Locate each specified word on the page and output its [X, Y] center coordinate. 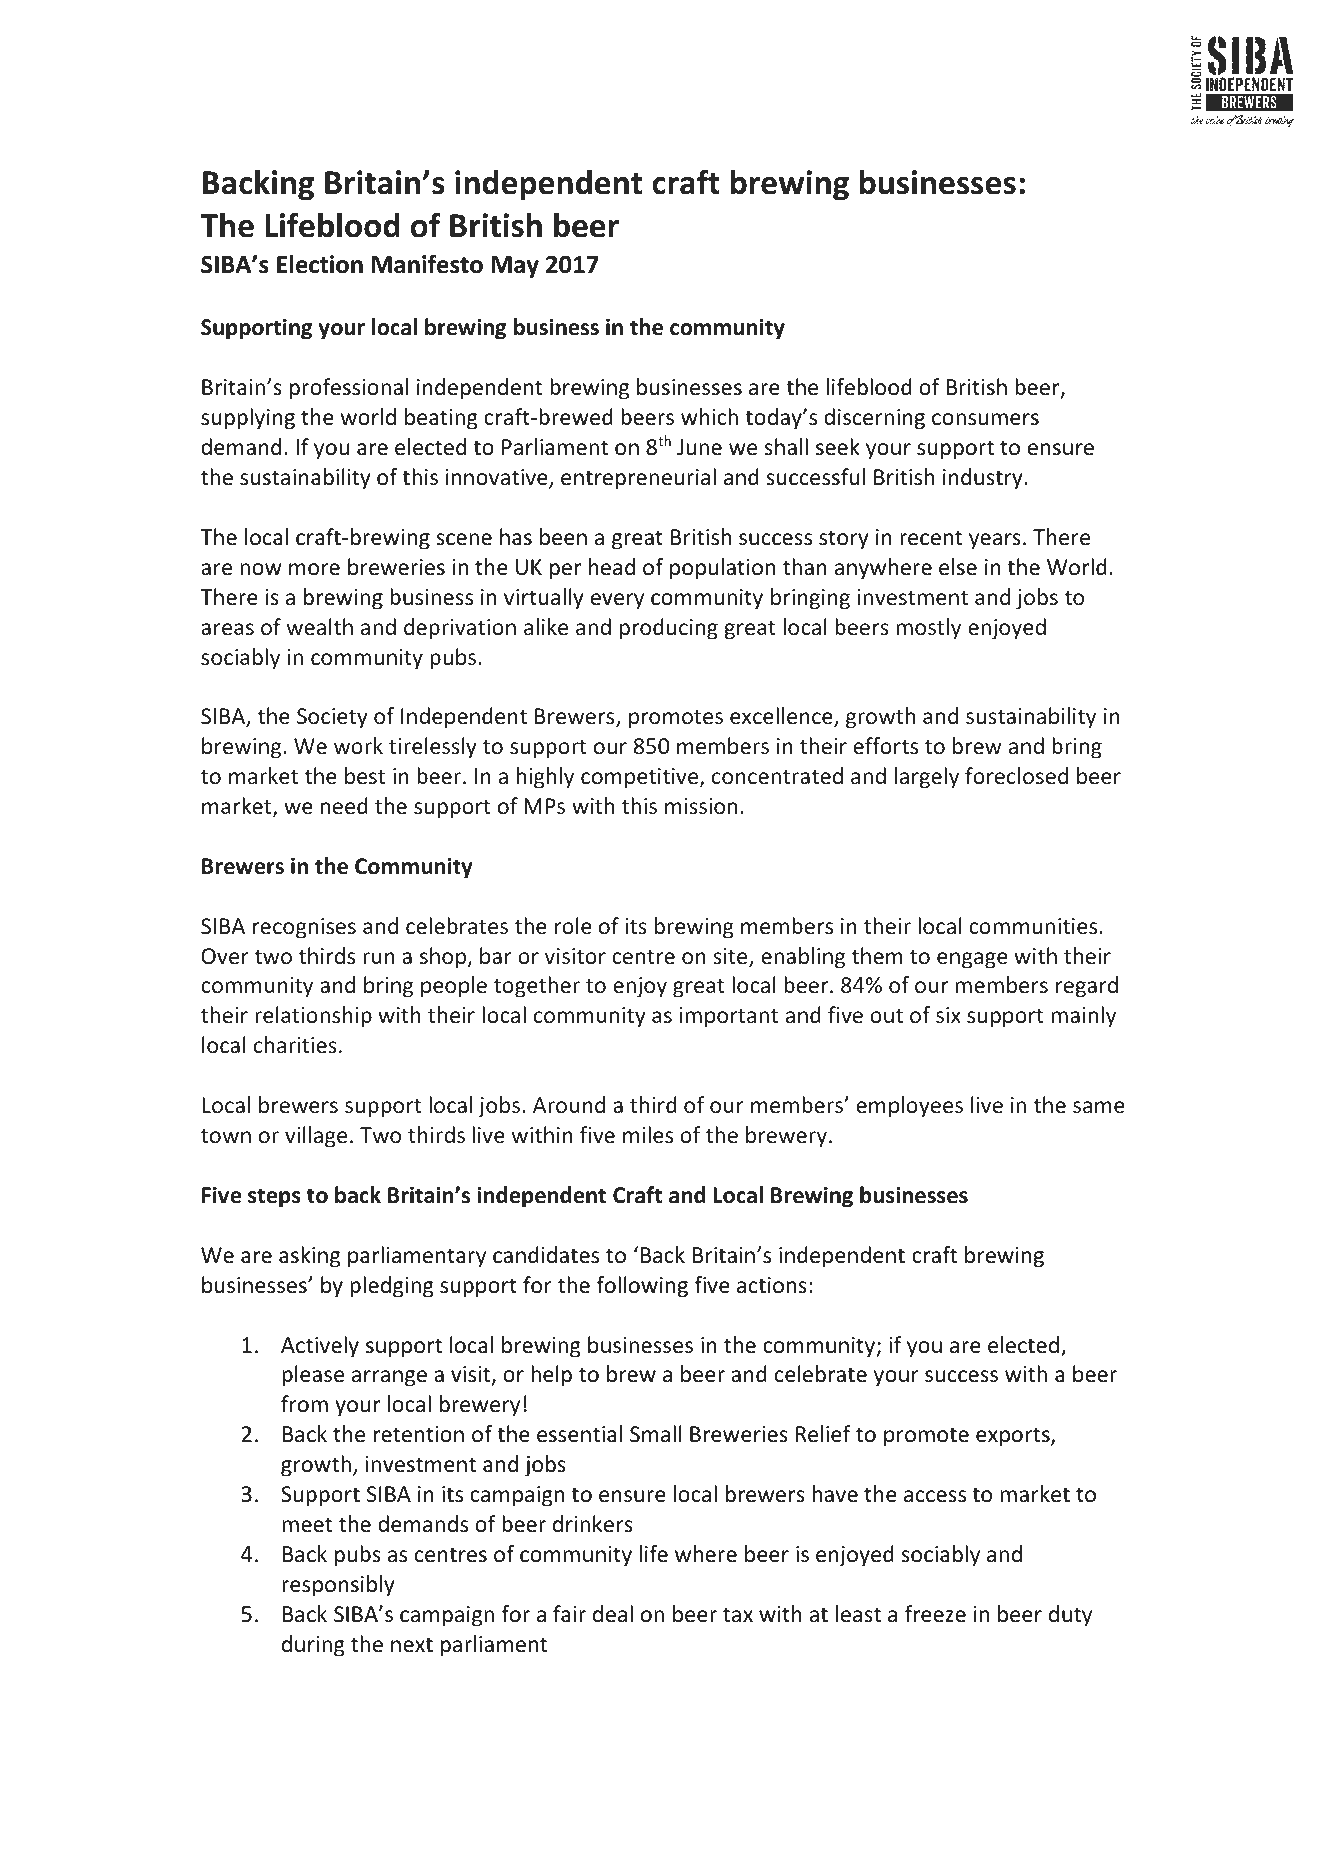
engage [972, 960]
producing [669, 629]
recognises [304, 928]
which [709, 417]
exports [1014, 1437]
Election [320, 264]
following [642, 1287]
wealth [319, 626]
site [731, 957]
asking [309, 1257]
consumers [985, 419]
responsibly [338, 1586]
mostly [928, 629]
